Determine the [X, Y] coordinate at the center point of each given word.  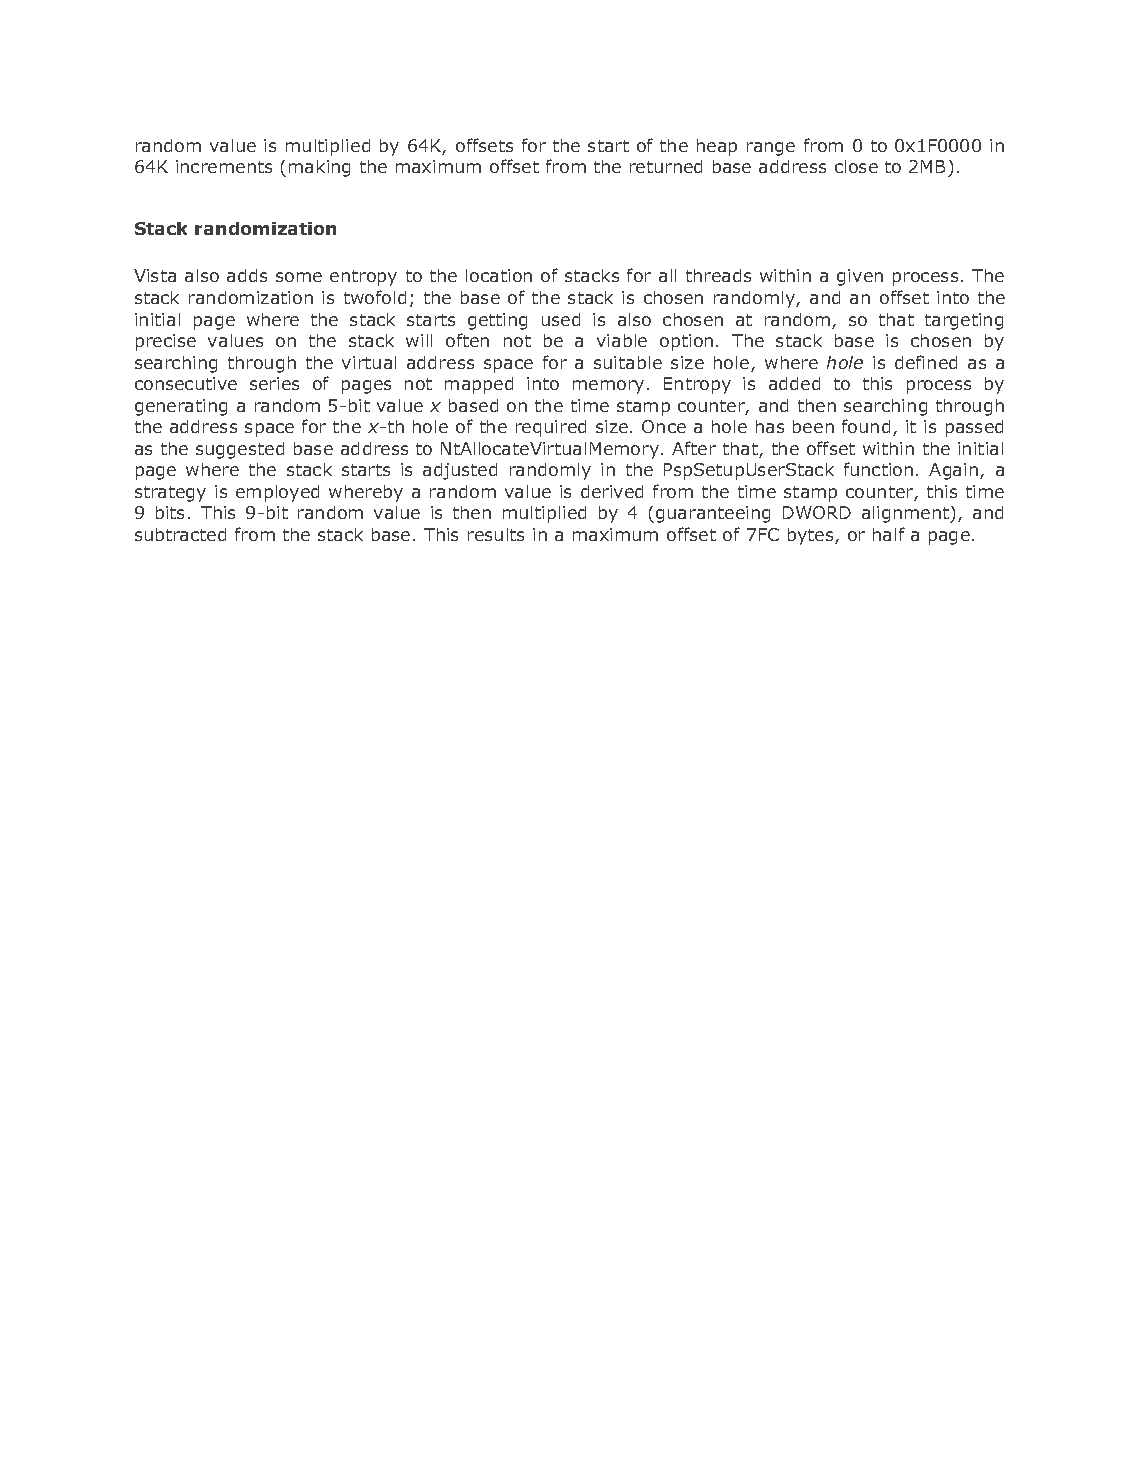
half [889, 534]
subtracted [180, 534]
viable [622, 340]
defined [926, 362]
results [496, 534]
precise [166, 342]
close [856, 166]
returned [666, 166]
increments [224, 166]
